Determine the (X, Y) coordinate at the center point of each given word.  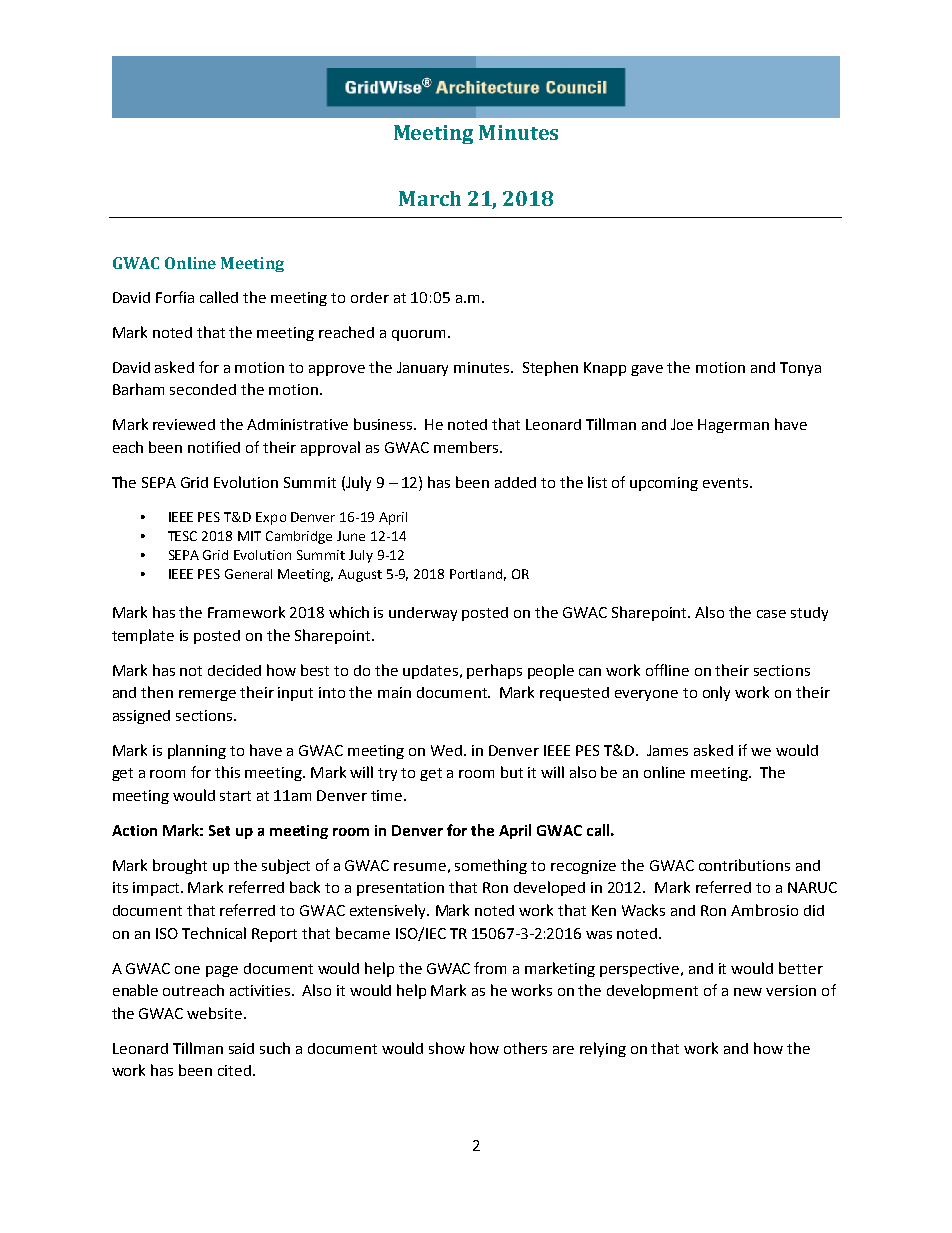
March (430, 198)
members (467, 447)
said (241, 1048)
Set (219, 830)
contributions (744, 865)
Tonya (800, 369)
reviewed (184, 424)
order (370, 297)
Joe (682, 424)
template (143, 636)
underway (423, 614)
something (491, 866)
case (771, 614)
